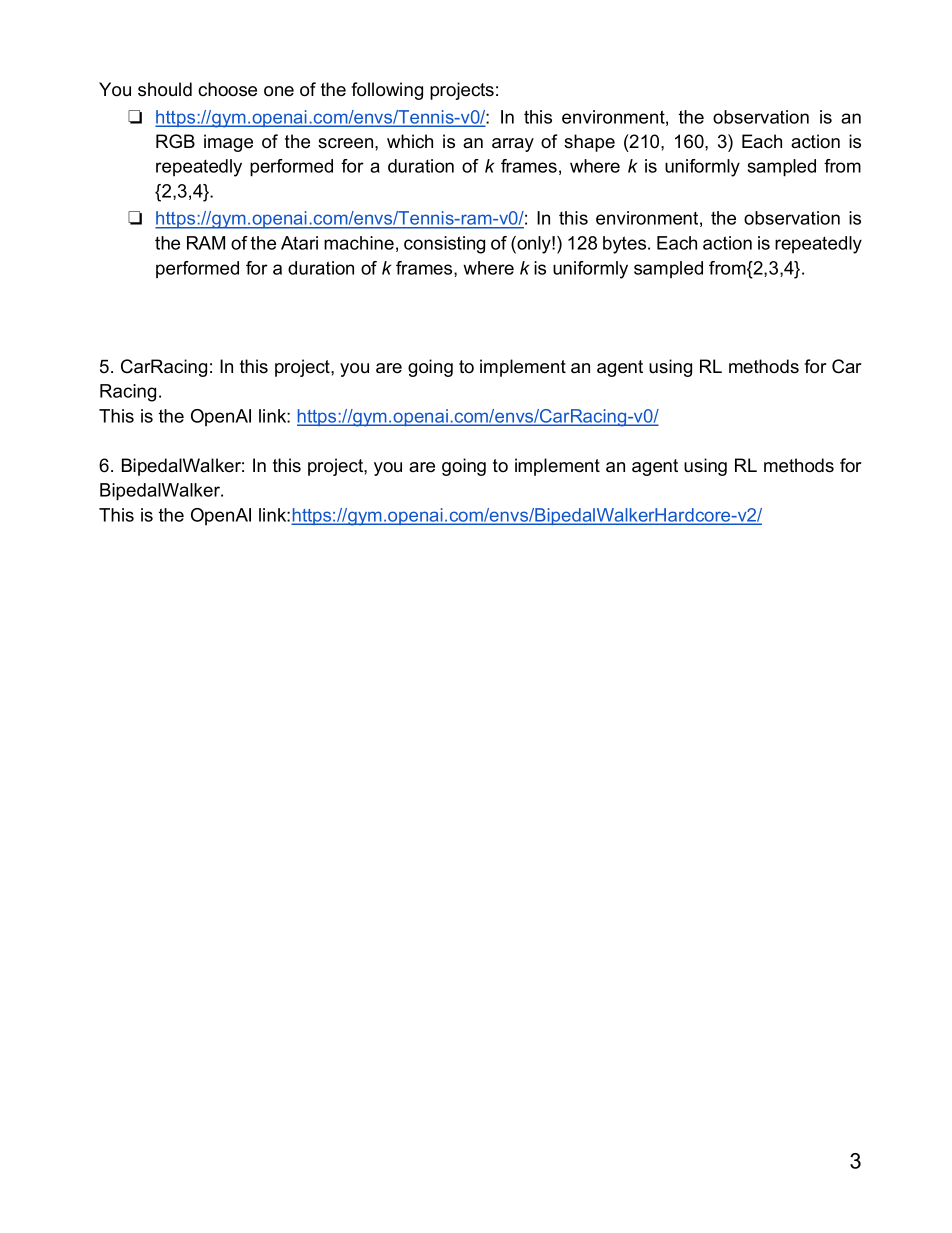 The height and width of the document is (1233, 952). What do you see at coordinates (513, 145) in the document?
I see `array` at bounding box center [513, 145].
